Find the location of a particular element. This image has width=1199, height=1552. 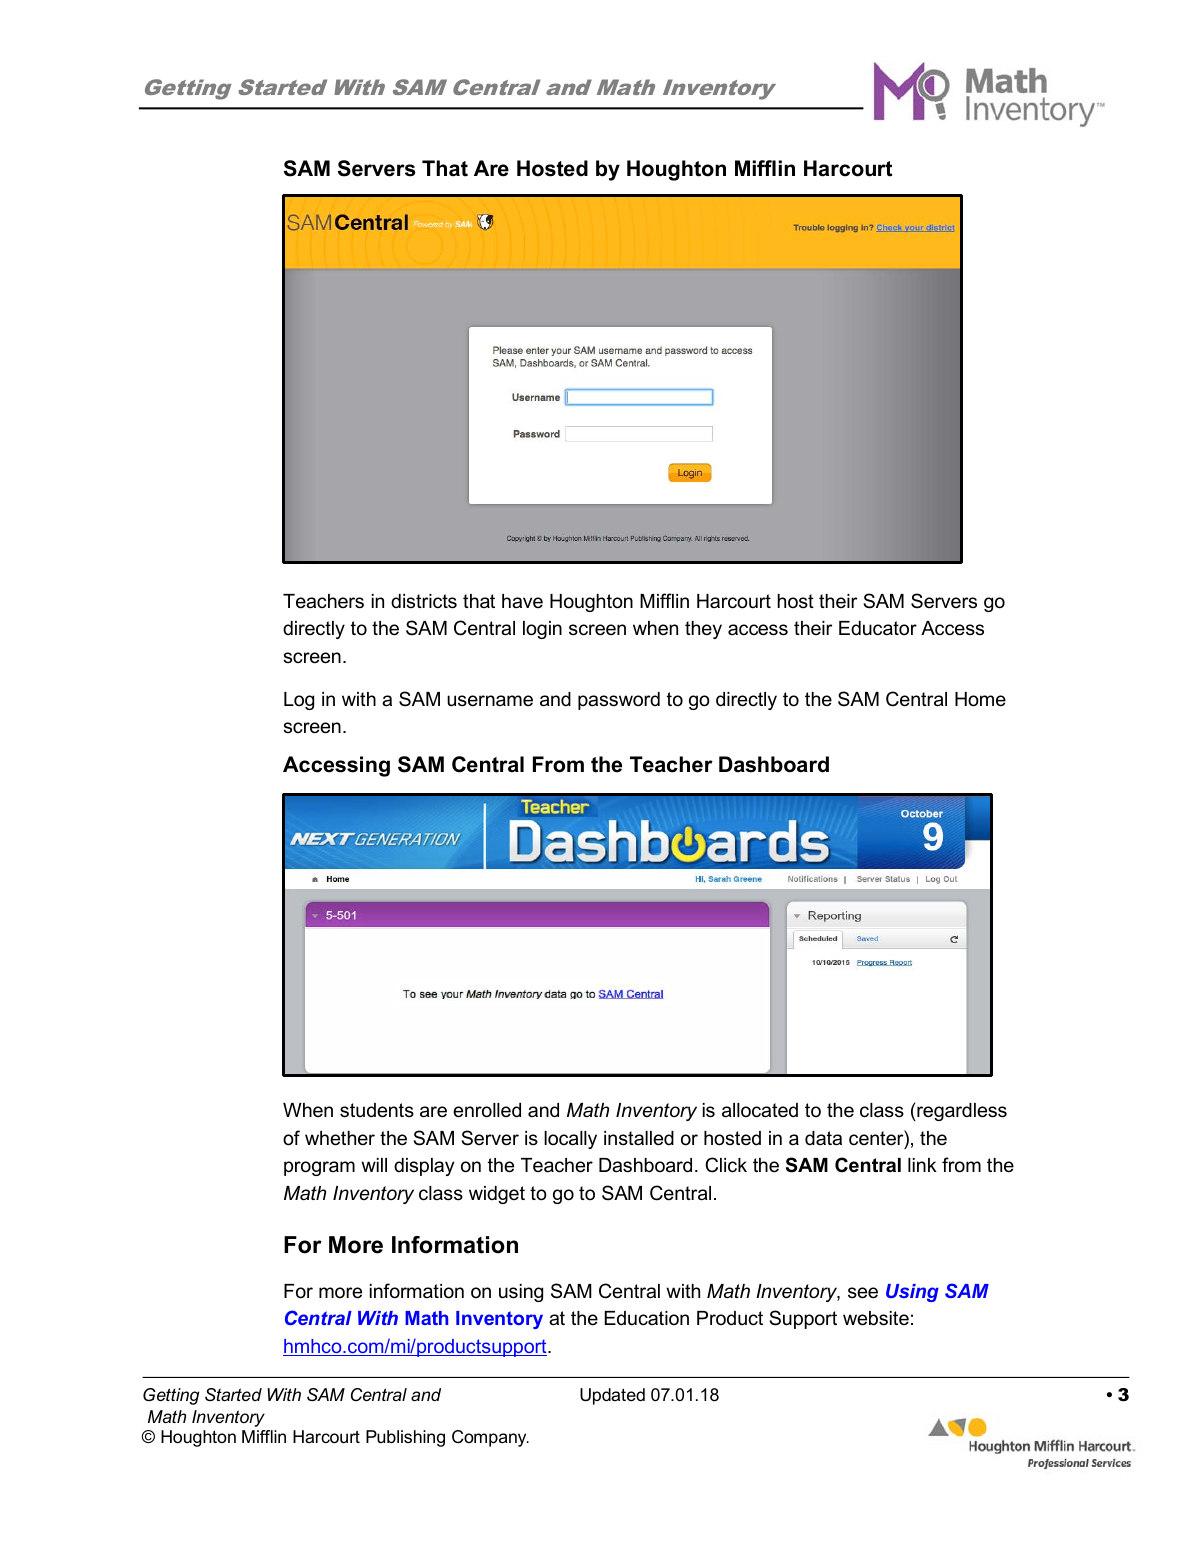

students is located at coordinates (377, 1110).
